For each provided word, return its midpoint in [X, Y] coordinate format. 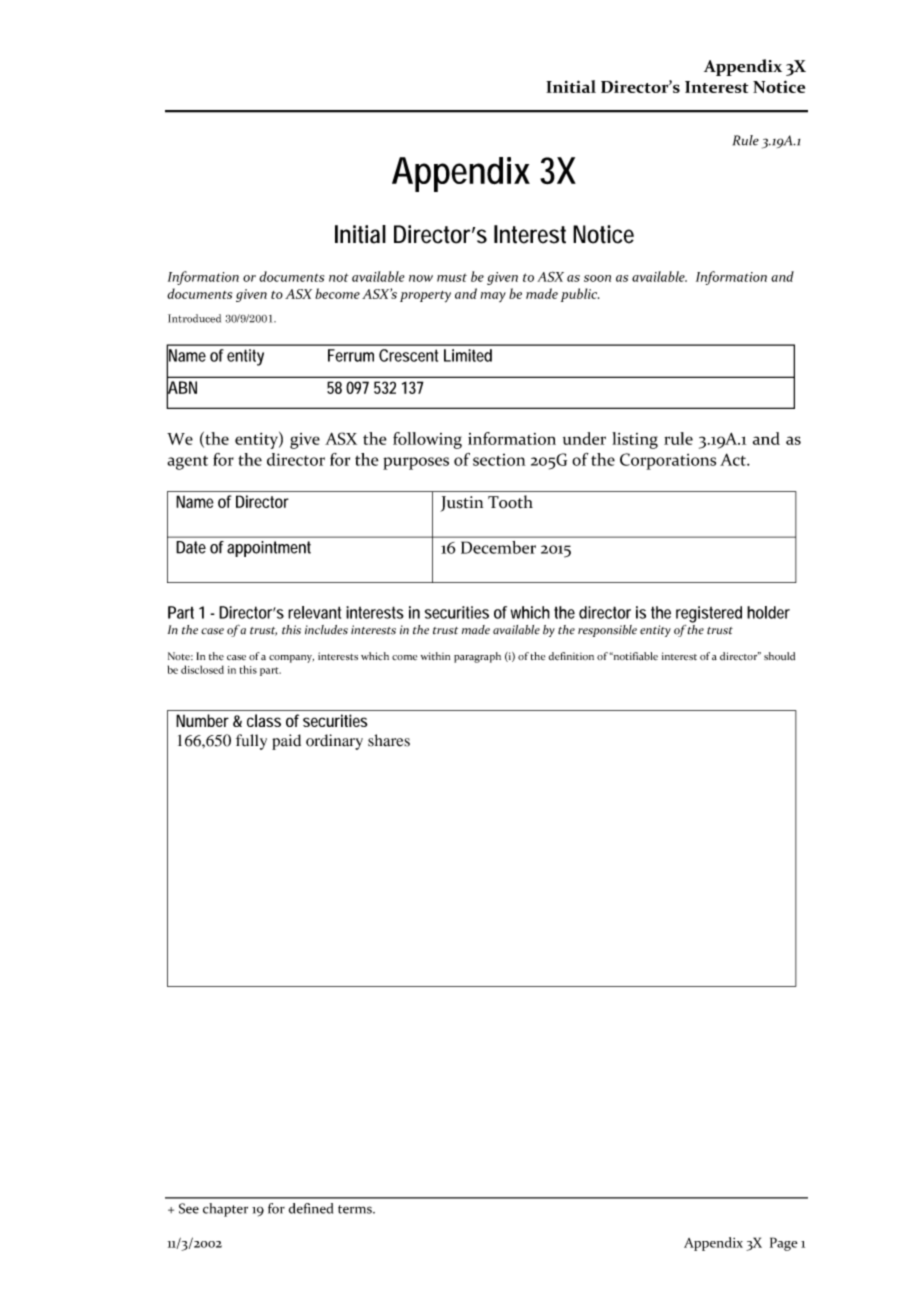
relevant [314, 612]
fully [251, 742]
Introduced [194, 318]
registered [709, 614]
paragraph [477, 657]
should [779, 656]
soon [597, 278]
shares [389, 740]
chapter [225, 1210]
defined [311, 1208]
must [452, 277]
